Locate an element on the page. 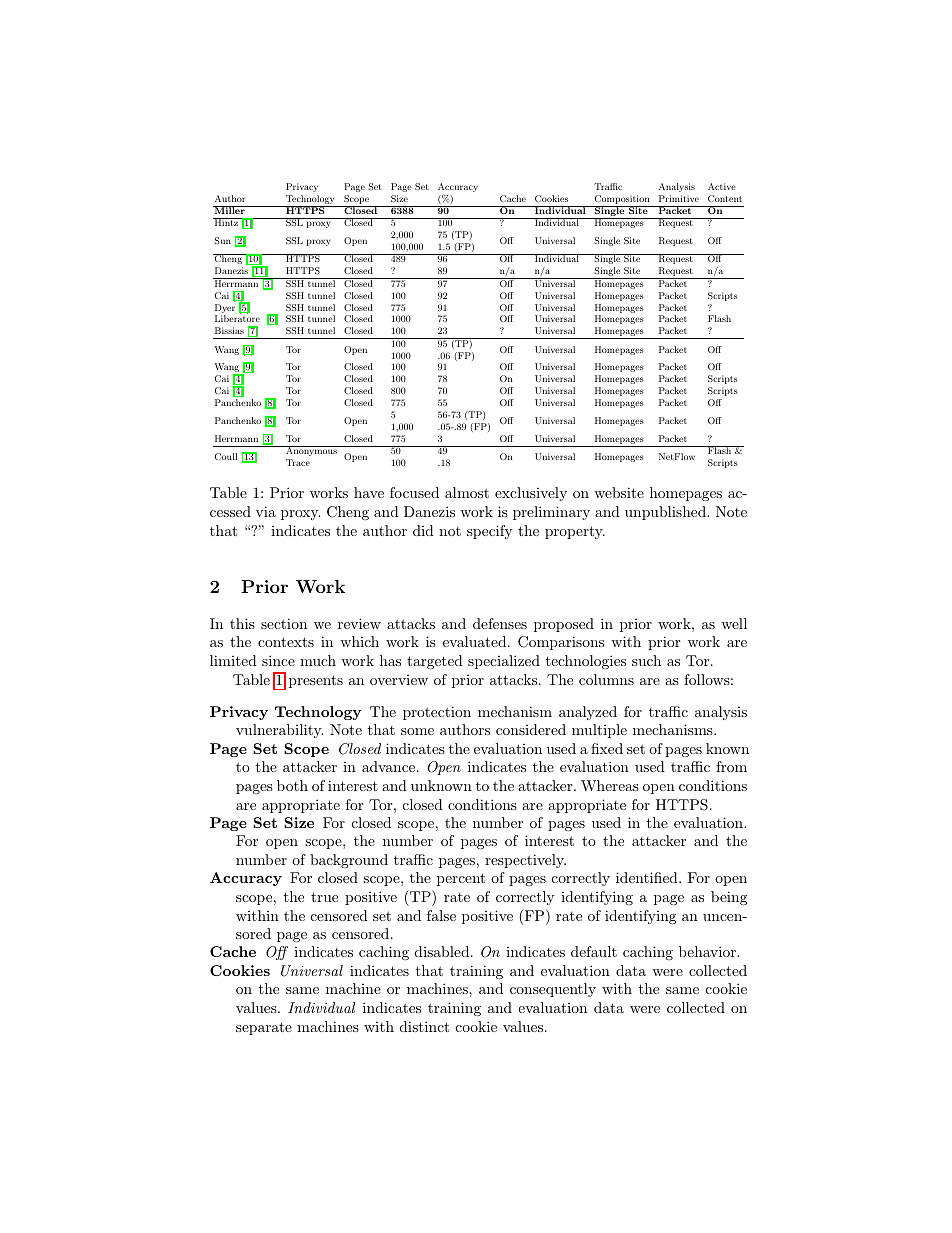 Image resolution: width=952 pixels, height=1233 pixels. Active is located at coordinates (722, 186).
